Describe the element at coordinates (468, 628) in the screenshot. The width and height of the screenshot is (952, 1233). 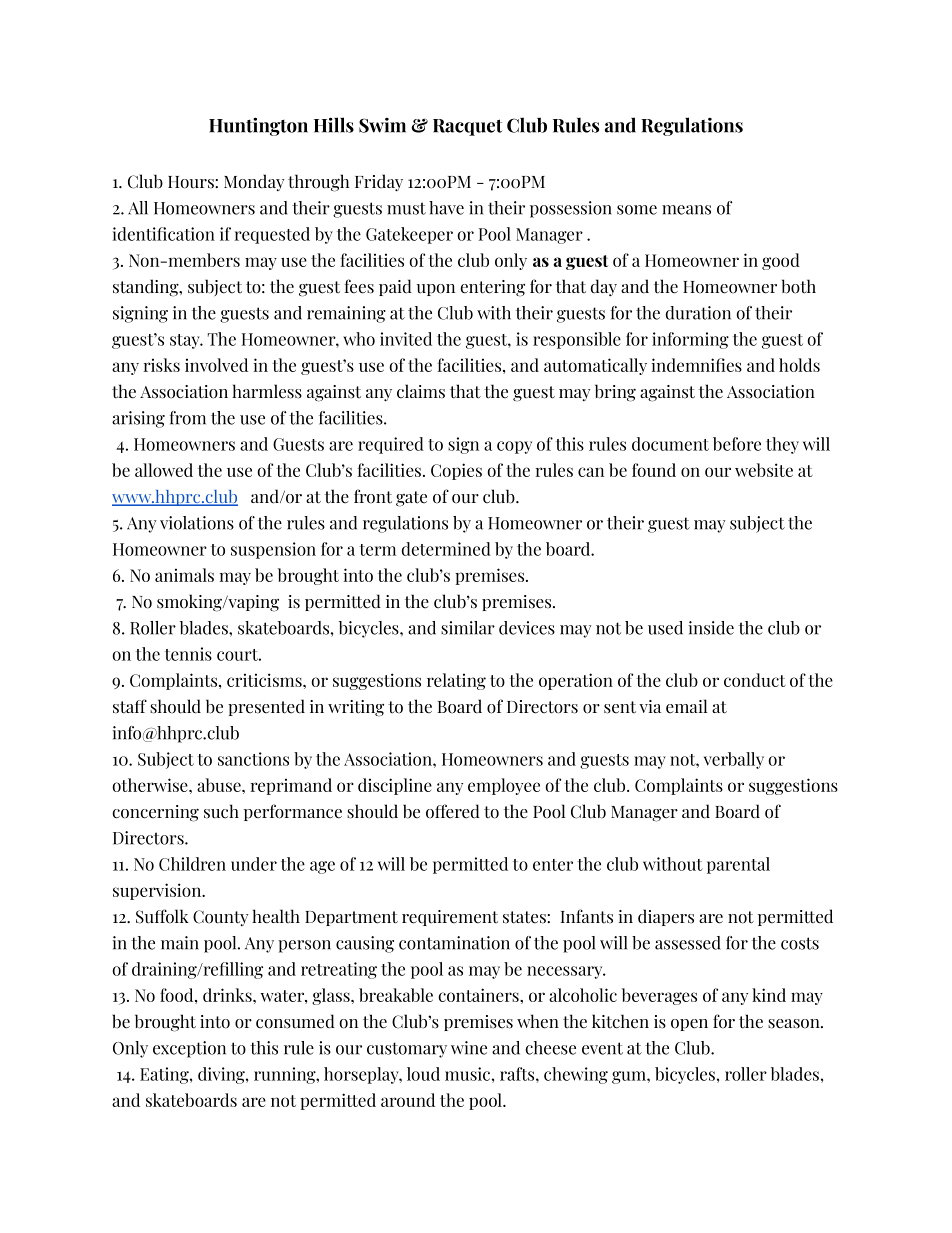
I see `similar` at that location.
